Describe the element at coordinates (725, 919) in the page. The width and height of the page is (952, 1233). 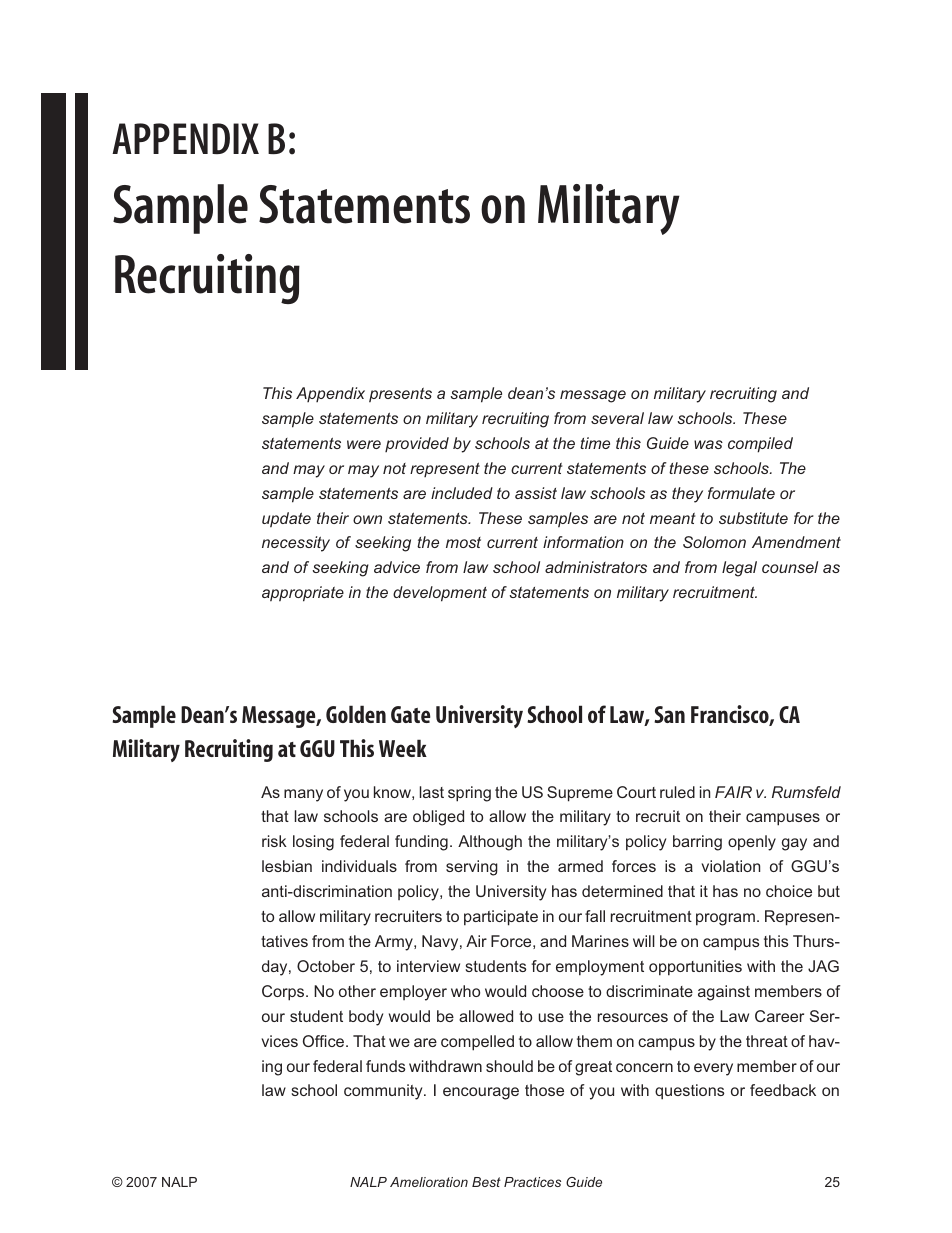
I see `program` at that location.
